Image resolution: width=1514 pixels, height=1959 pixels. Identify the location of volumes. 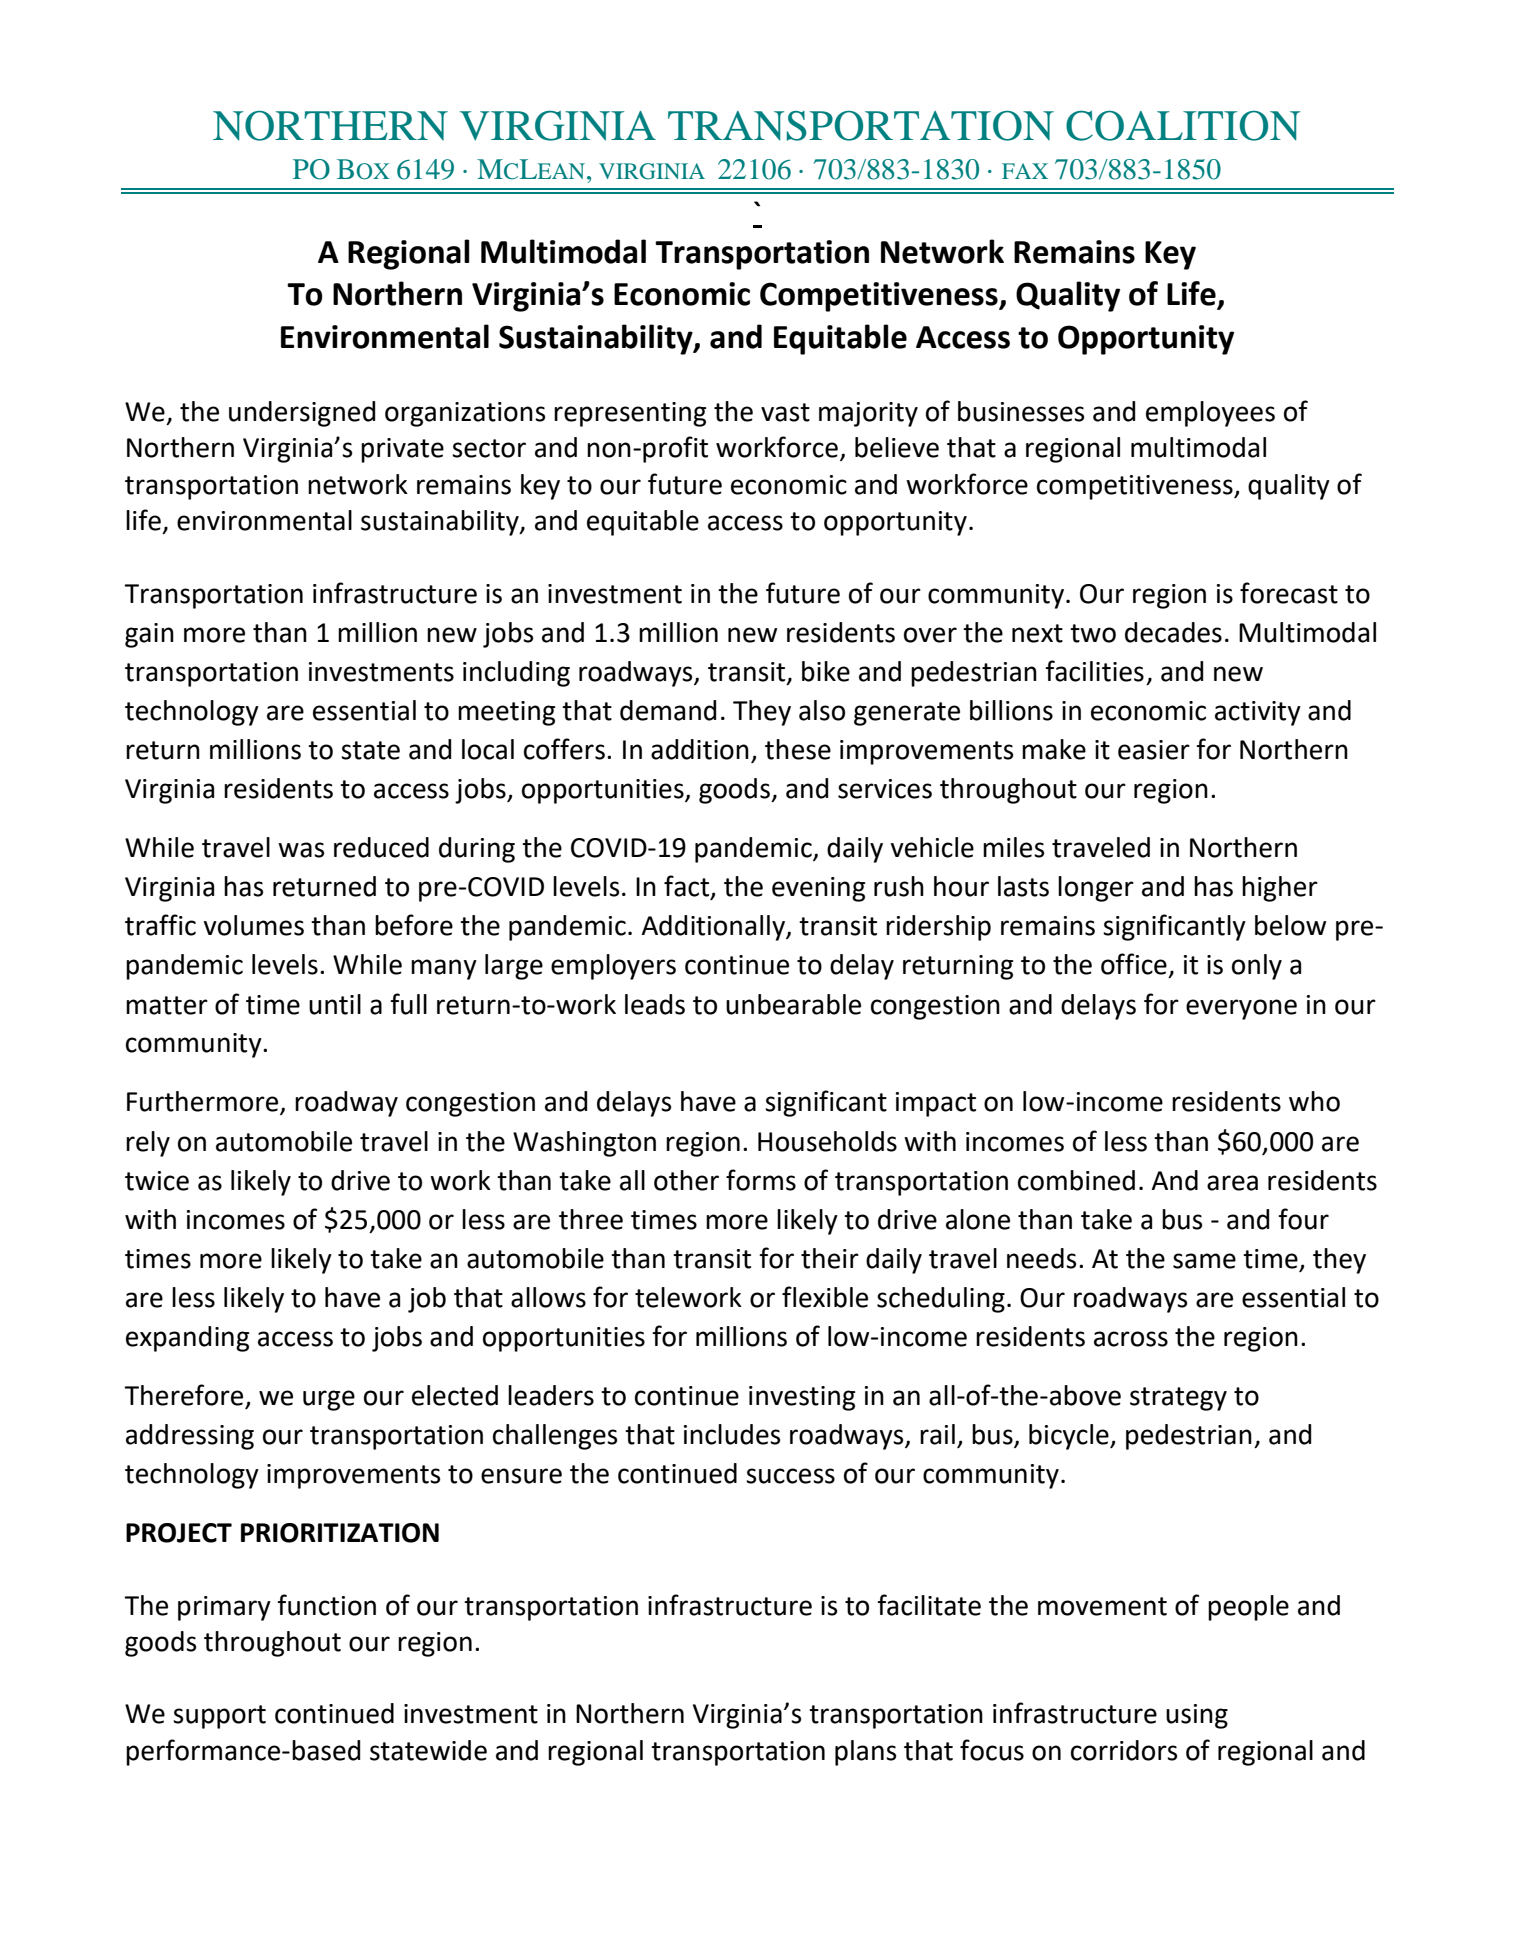
(253, 925).
